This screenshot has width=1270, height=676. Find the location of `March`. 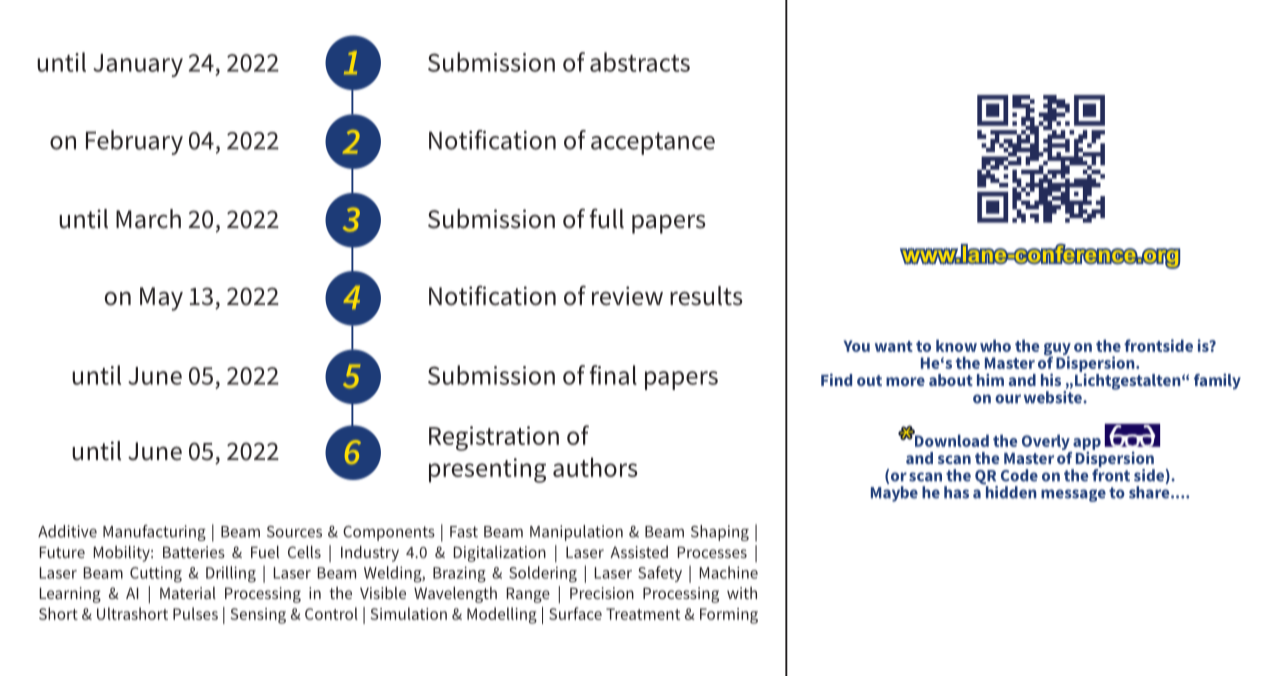

March is located at coordinates (148, 219).
